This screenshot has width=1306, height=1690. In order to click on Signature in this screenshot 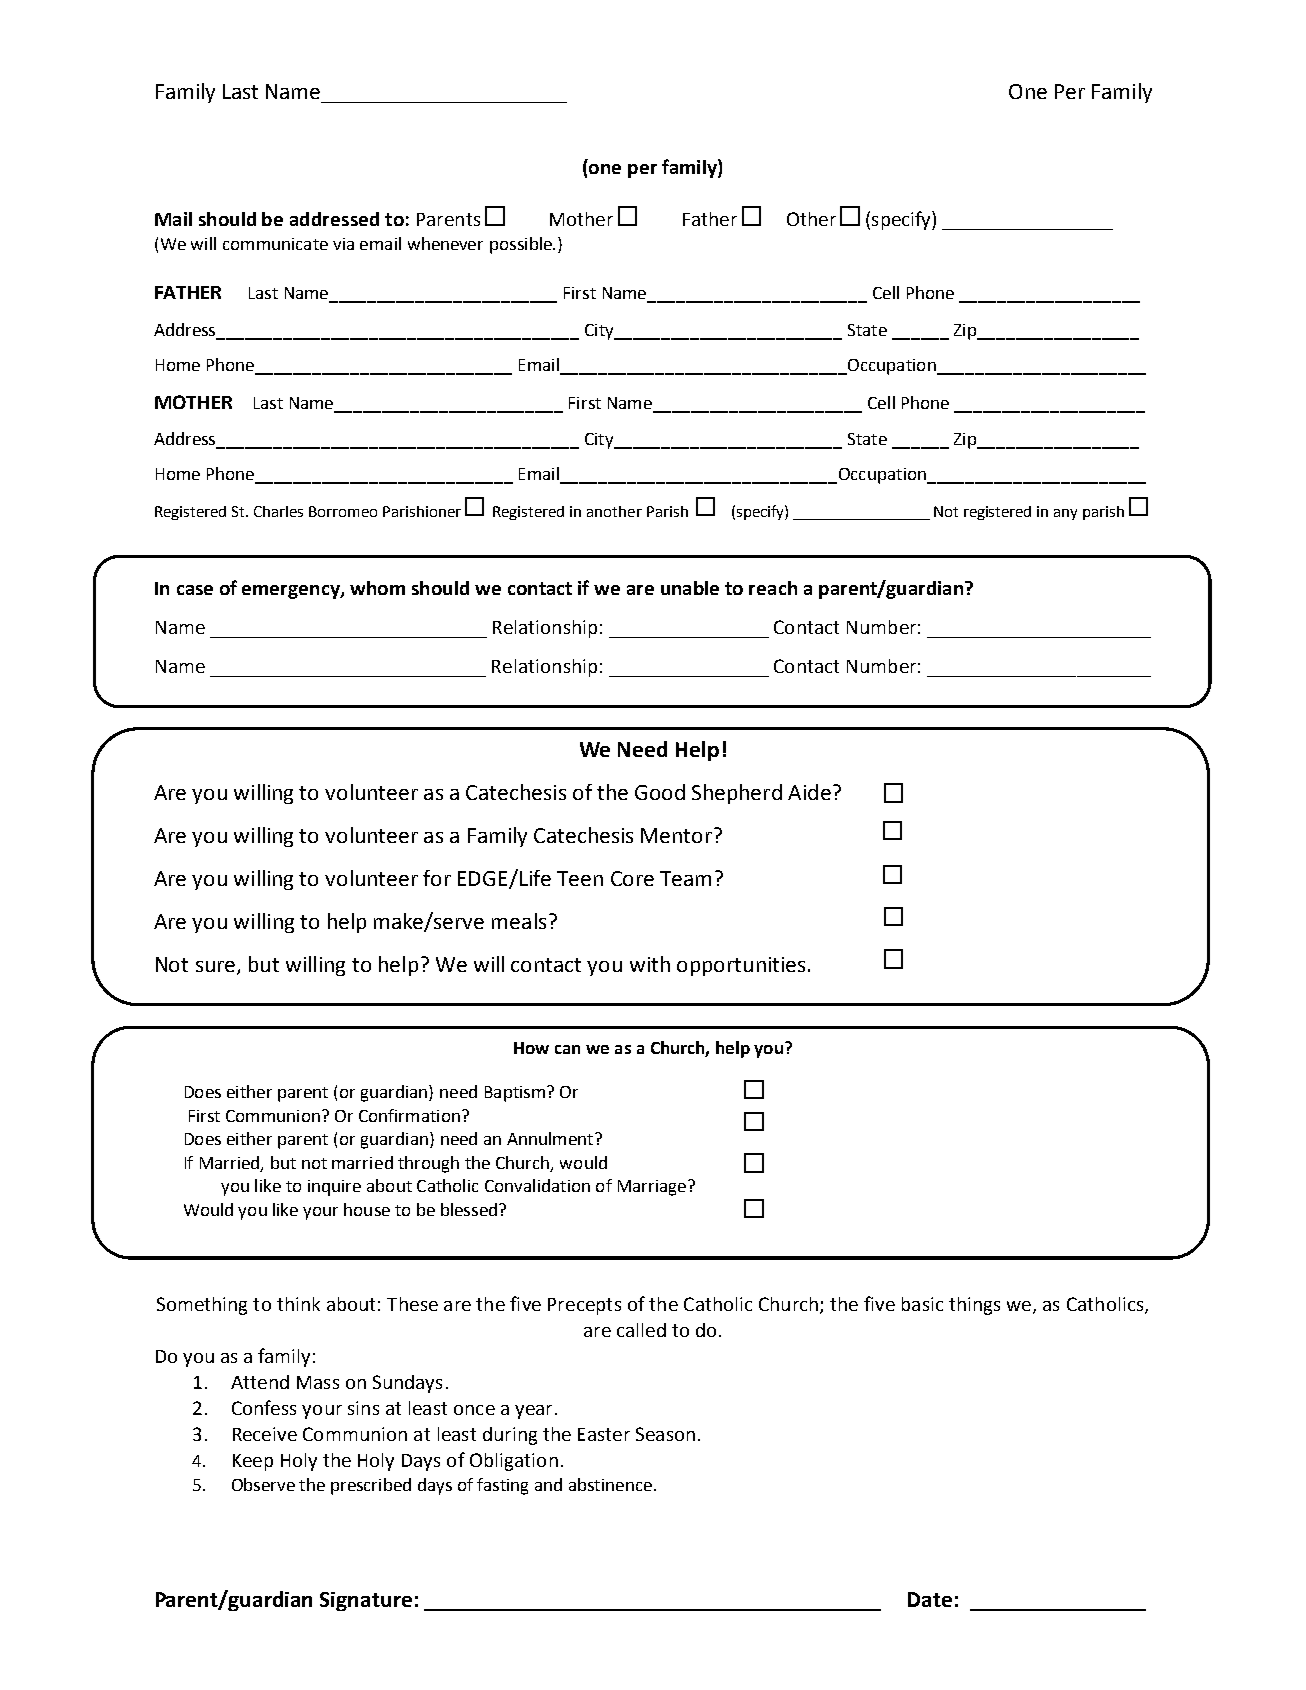, I will do `click(366, 1601)`.
